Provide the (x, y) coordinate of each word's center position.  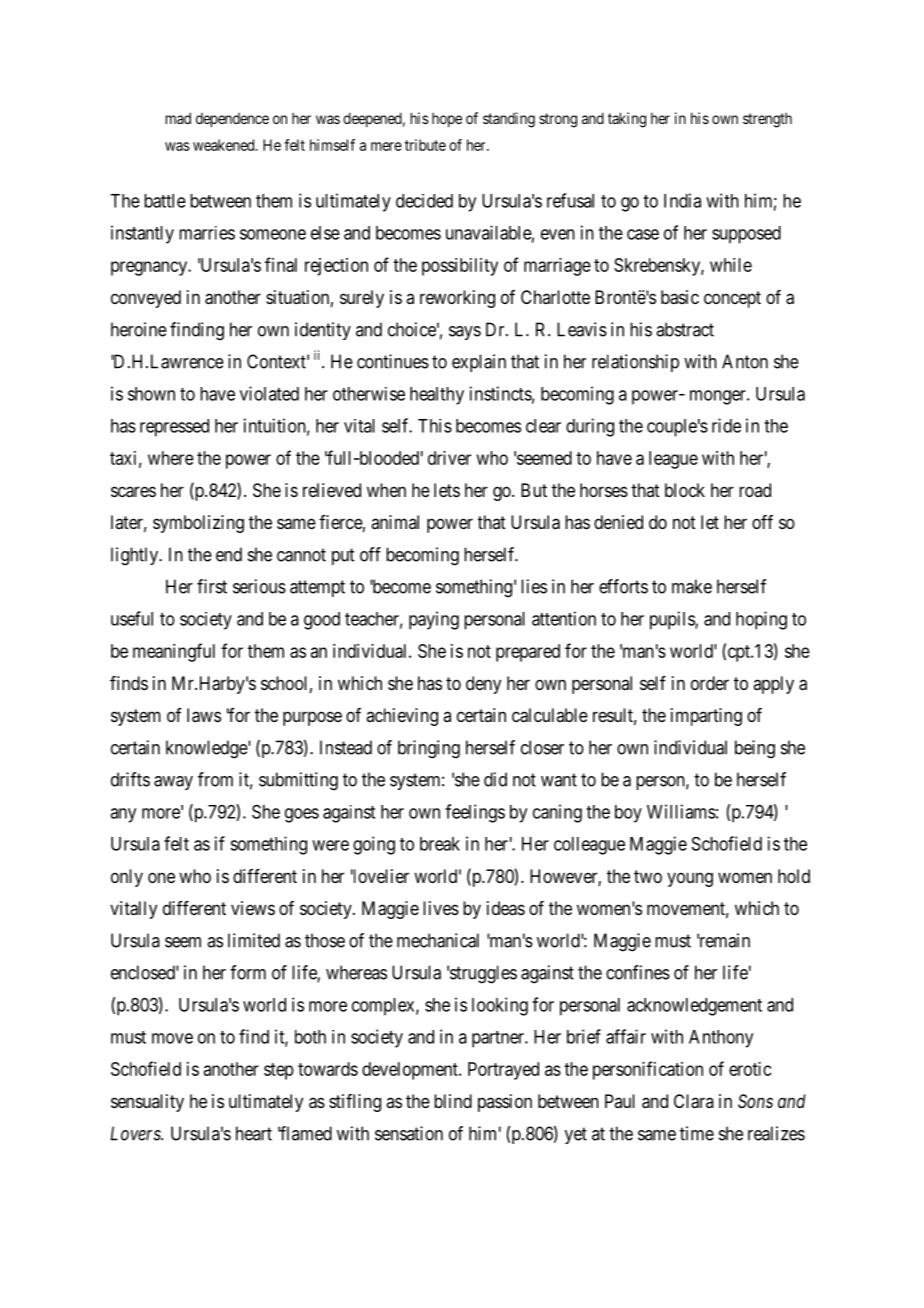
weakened (225, 145)
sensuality (147, 1103)
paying (434, 620)
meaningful (174, 652)
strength (767, 120)
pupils (673, 620)
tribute (425, 145)
